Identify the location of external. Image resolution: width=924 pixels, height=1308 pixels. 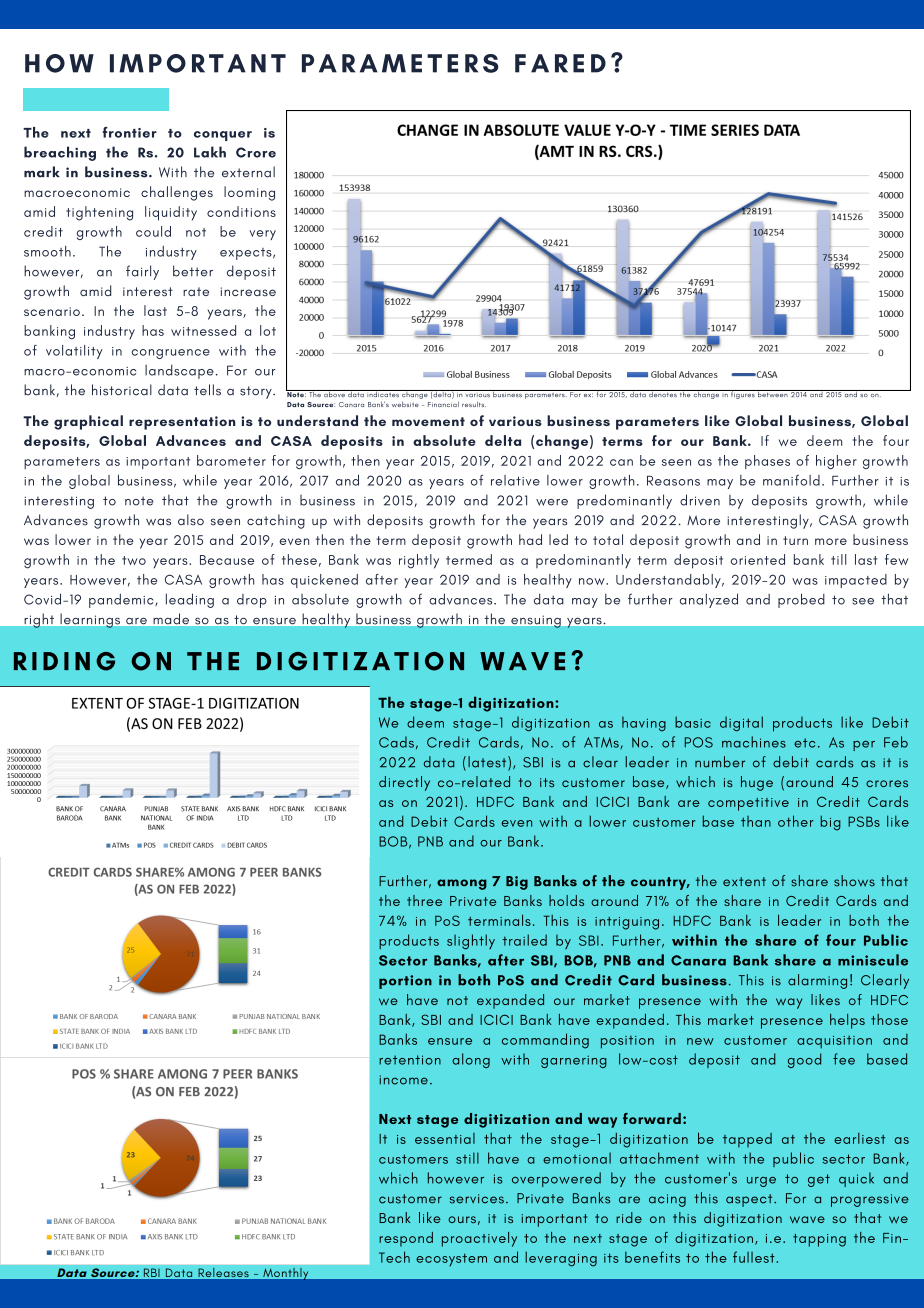
(248, 172).
